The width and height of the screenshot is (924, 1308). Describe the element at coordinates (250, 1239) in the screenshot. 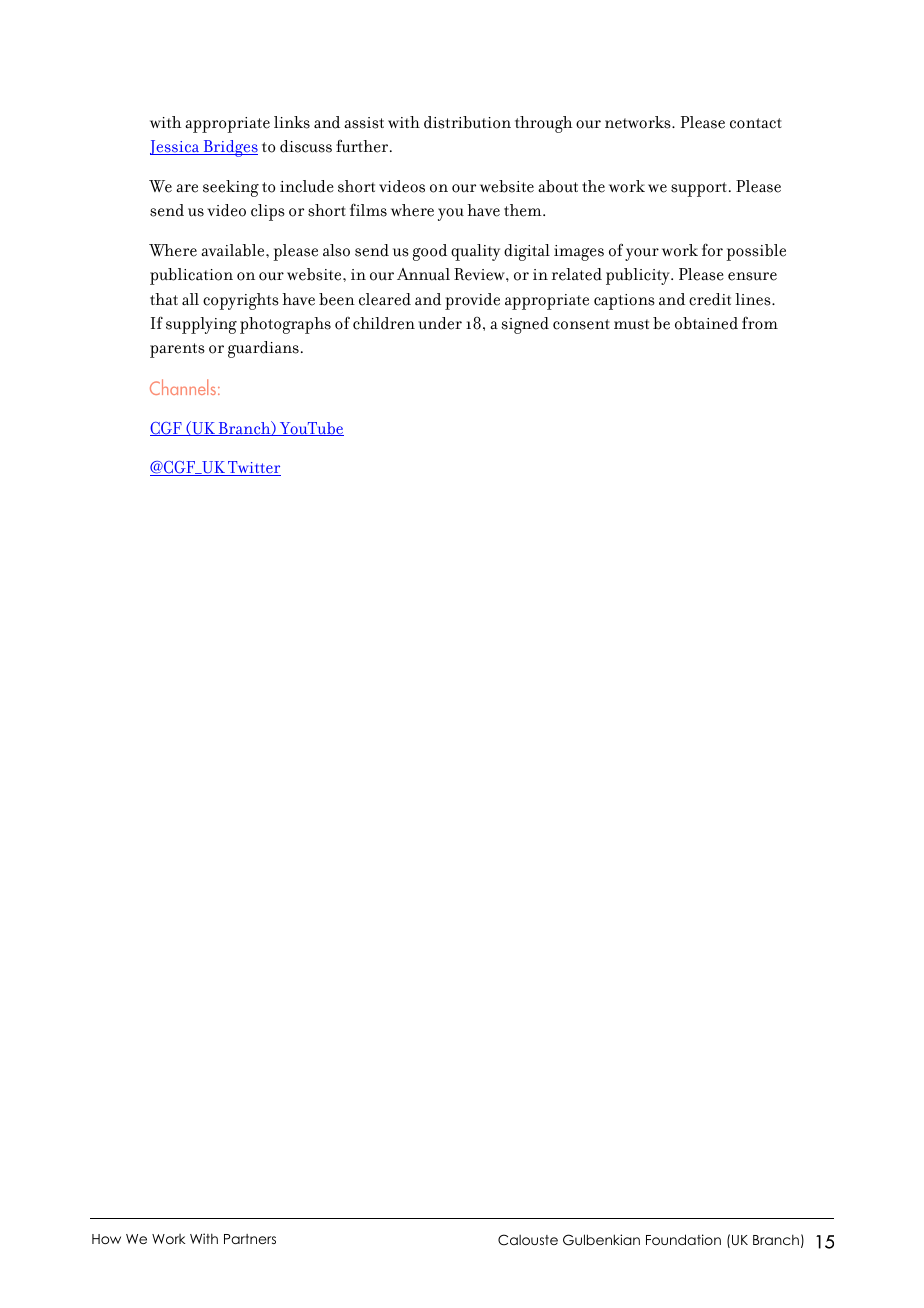

I see `Partners` at that location.
